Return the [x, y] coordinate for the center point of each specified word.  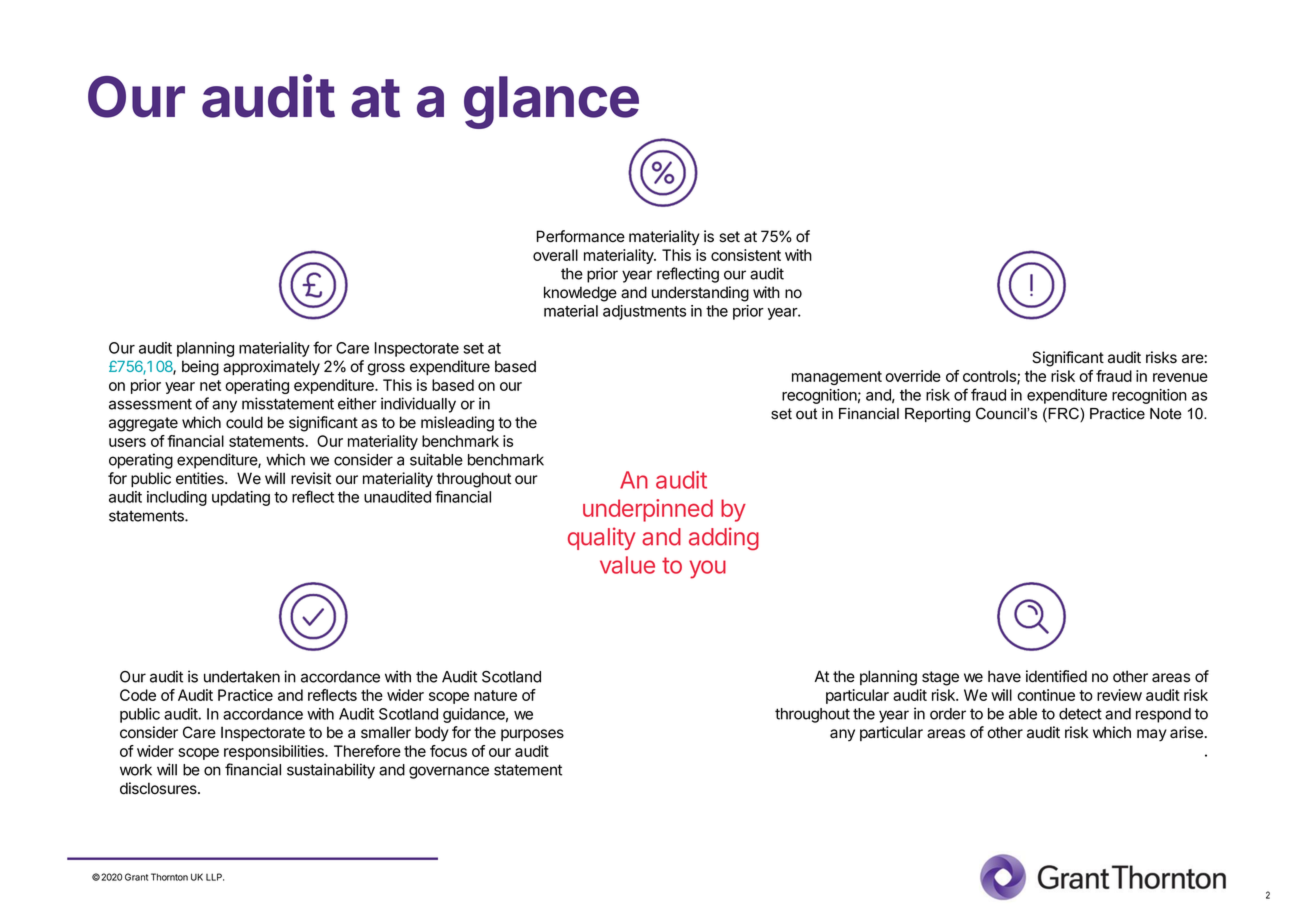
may [1152, 735]
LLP [215, 877]
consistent [746, 255]
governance [449, 772]
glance [551, 102]
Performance [581, 236]
